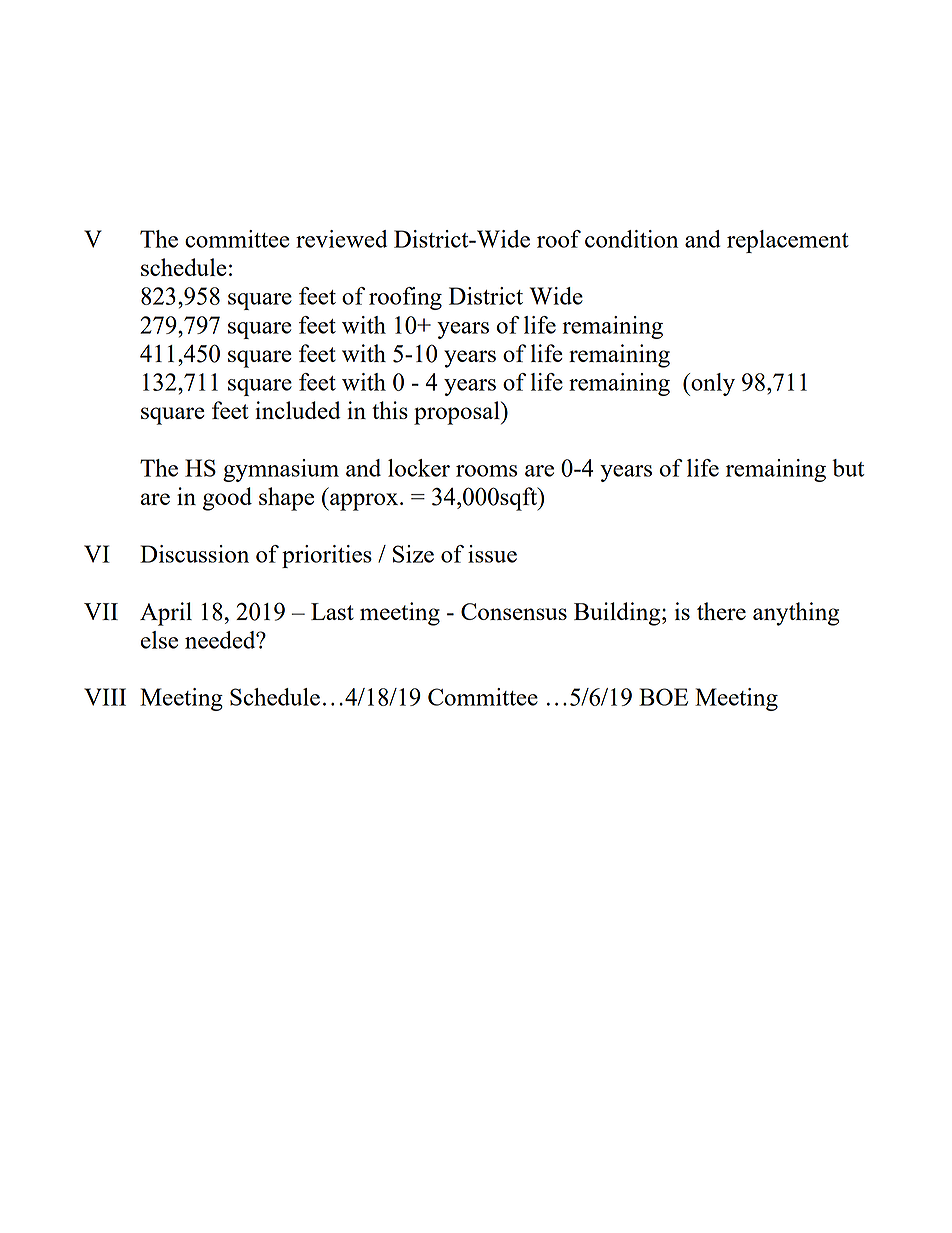 The image size is (952, 1233). Describe the element at coordinates (712, 384) in the screenshot. I see `only` at that location.
